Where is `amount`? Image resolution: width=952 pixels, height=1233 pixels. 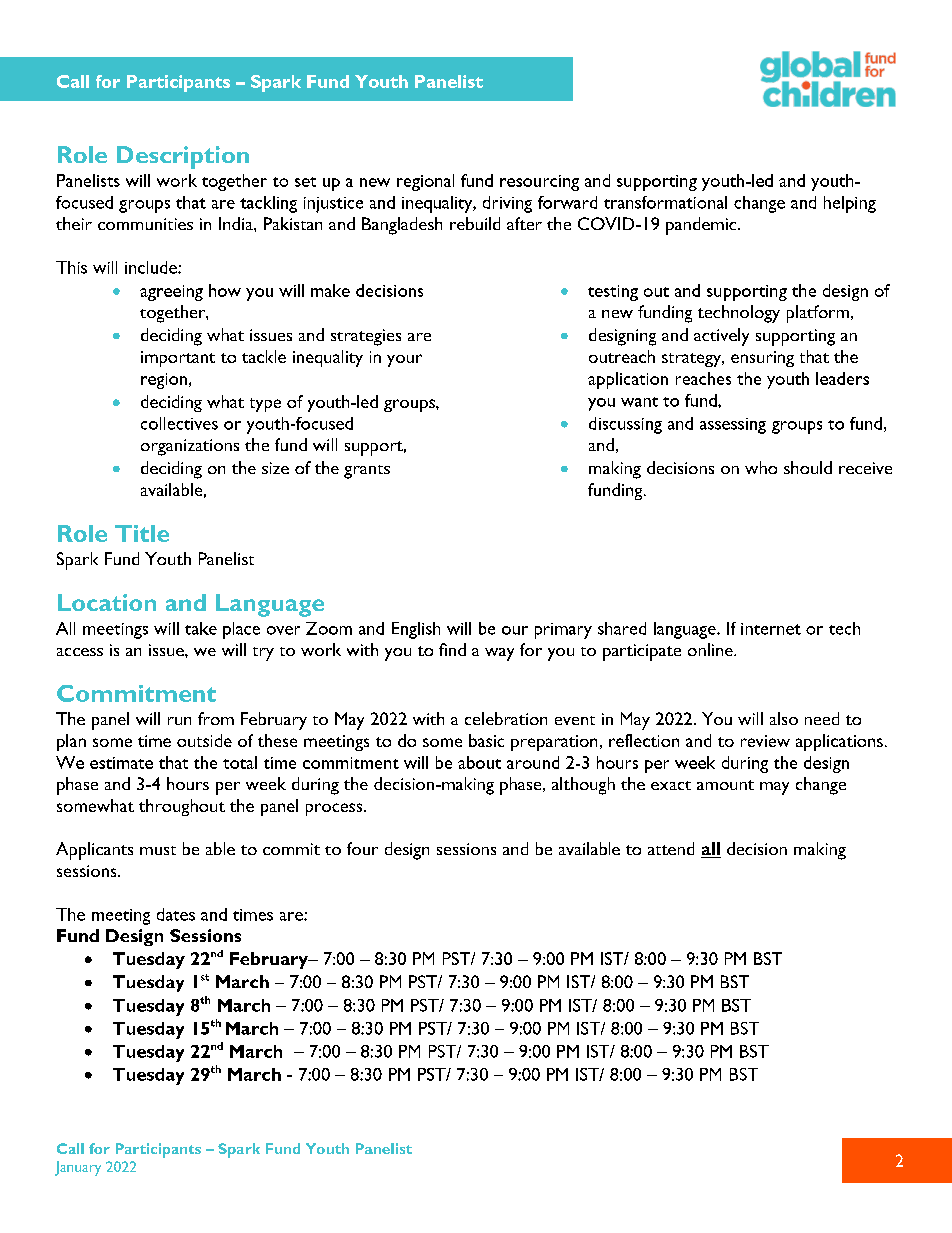 amount is located at coordinates (725, 785).
